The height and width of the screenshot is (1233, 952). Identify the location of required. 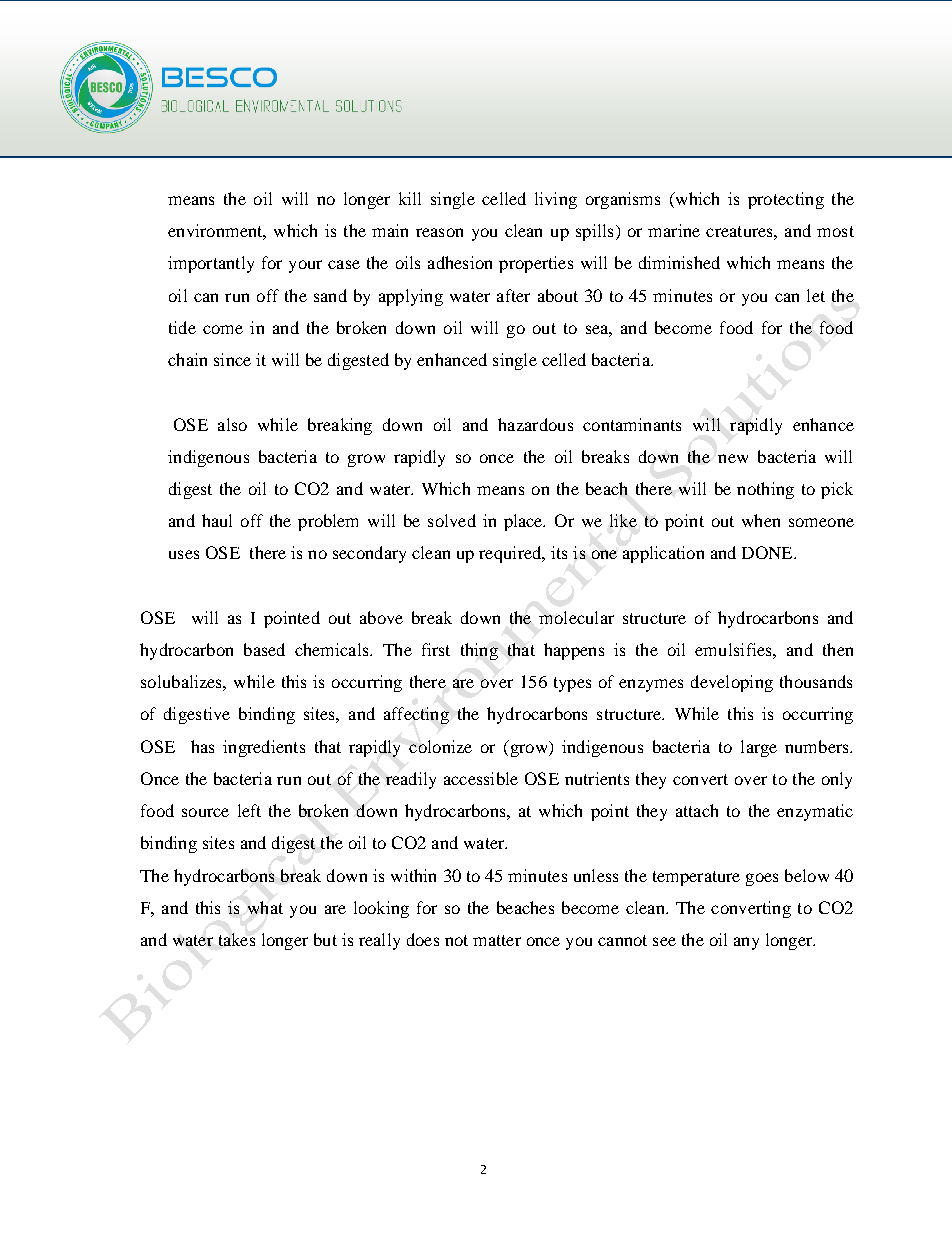
(511, 554).
